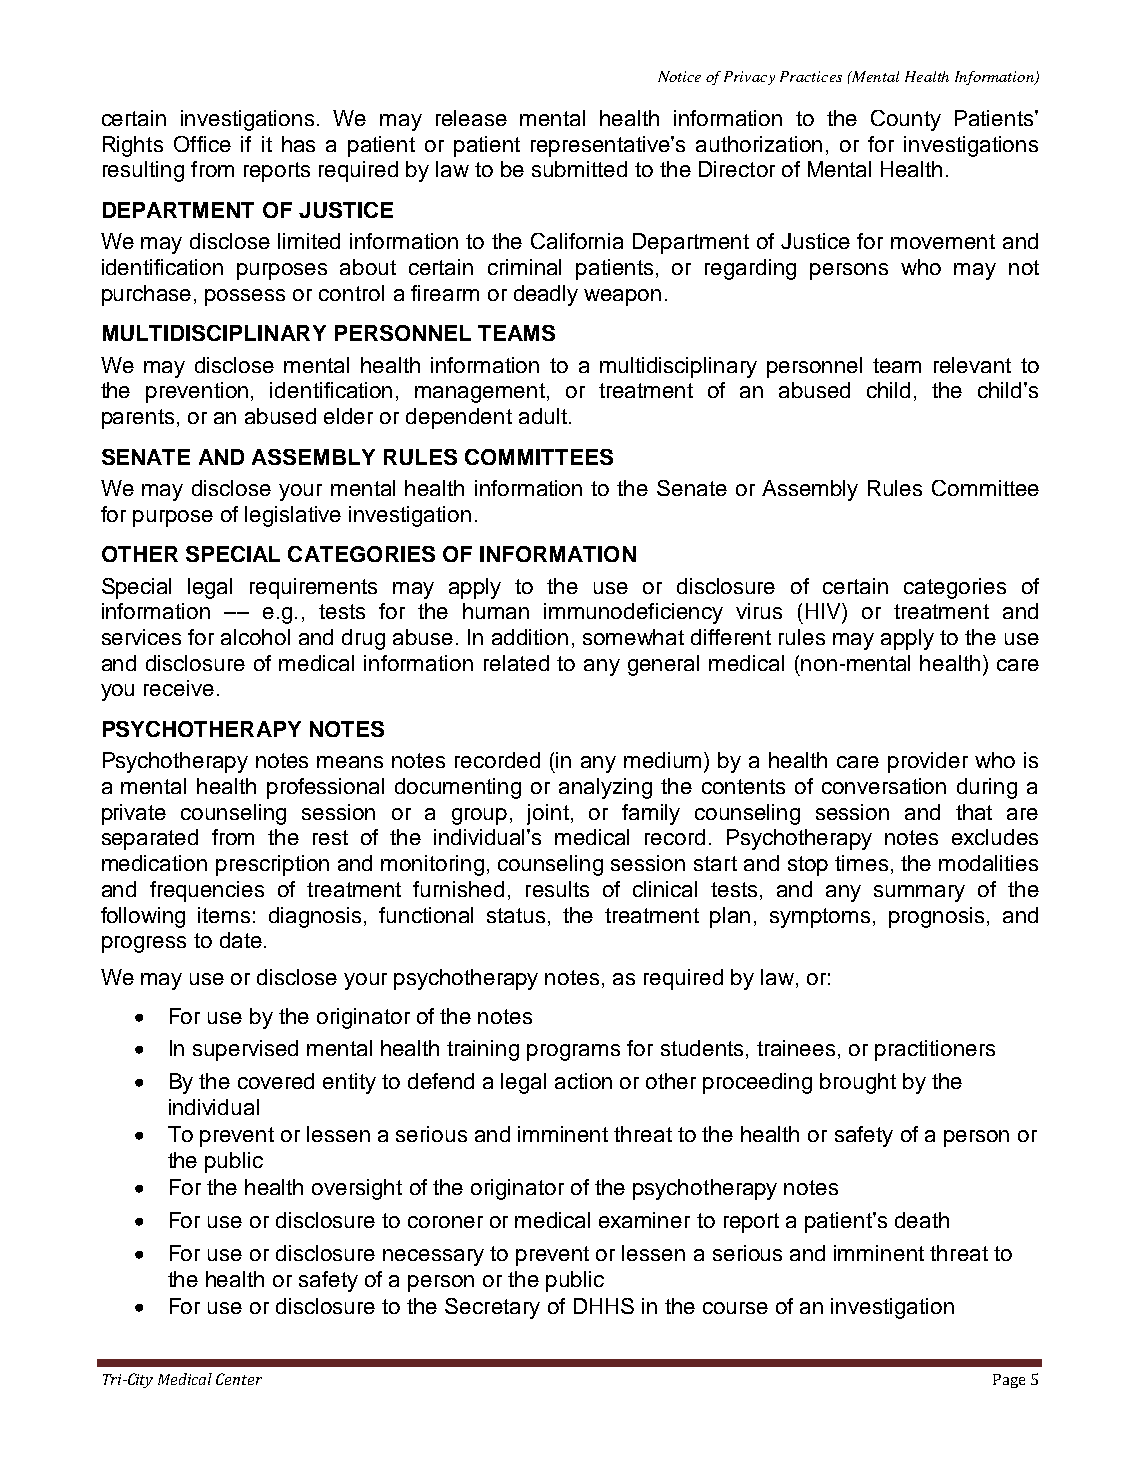 The image size is (1140, 1475). I want to click on practitioners, so click(935, 1050).
